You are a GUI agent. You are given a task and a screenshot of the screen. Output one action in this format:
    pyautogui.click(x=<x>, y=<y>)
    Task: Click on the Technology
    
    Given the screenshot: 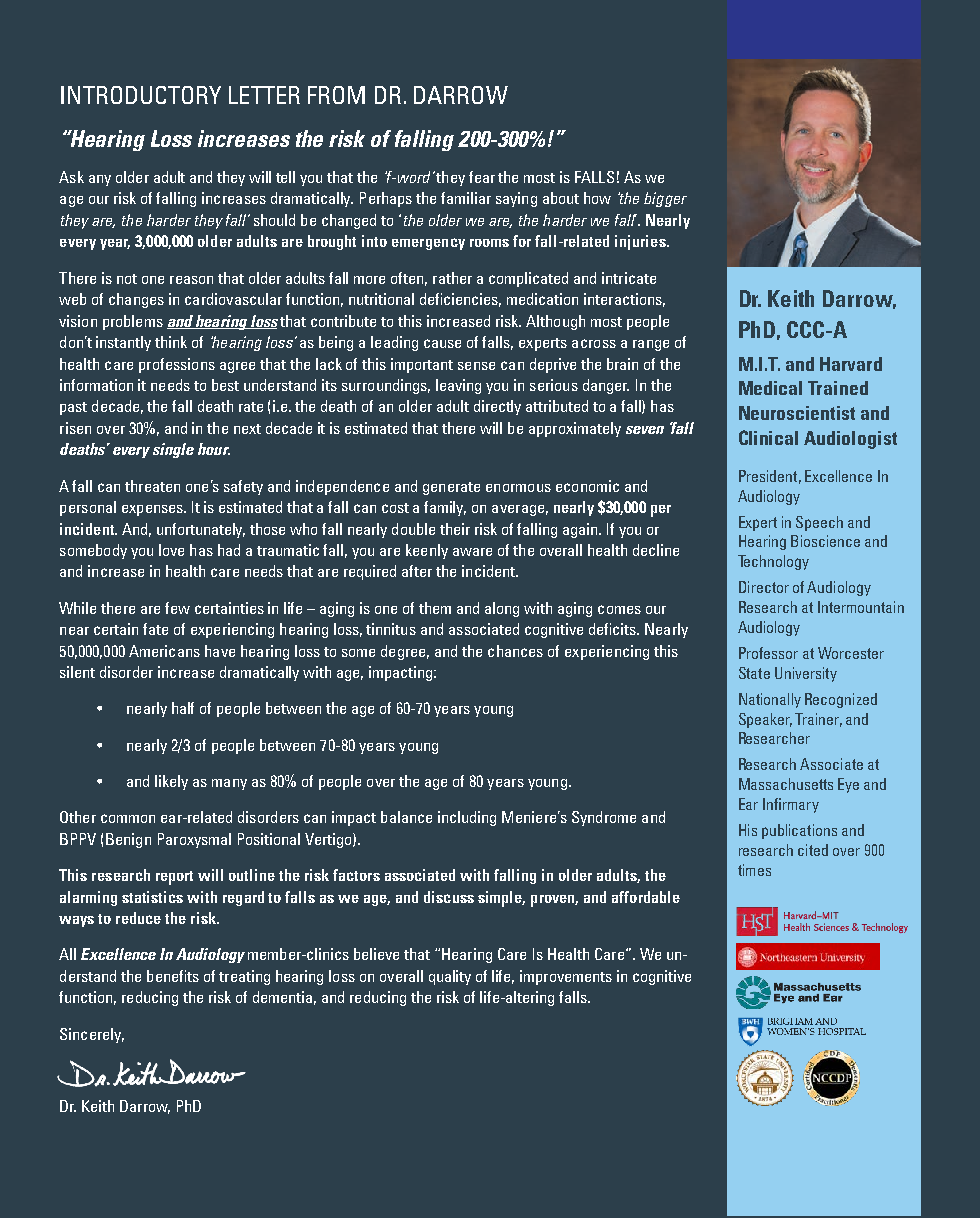 What is the action you would take?
    pyautogui.click(x=773, y=562)
